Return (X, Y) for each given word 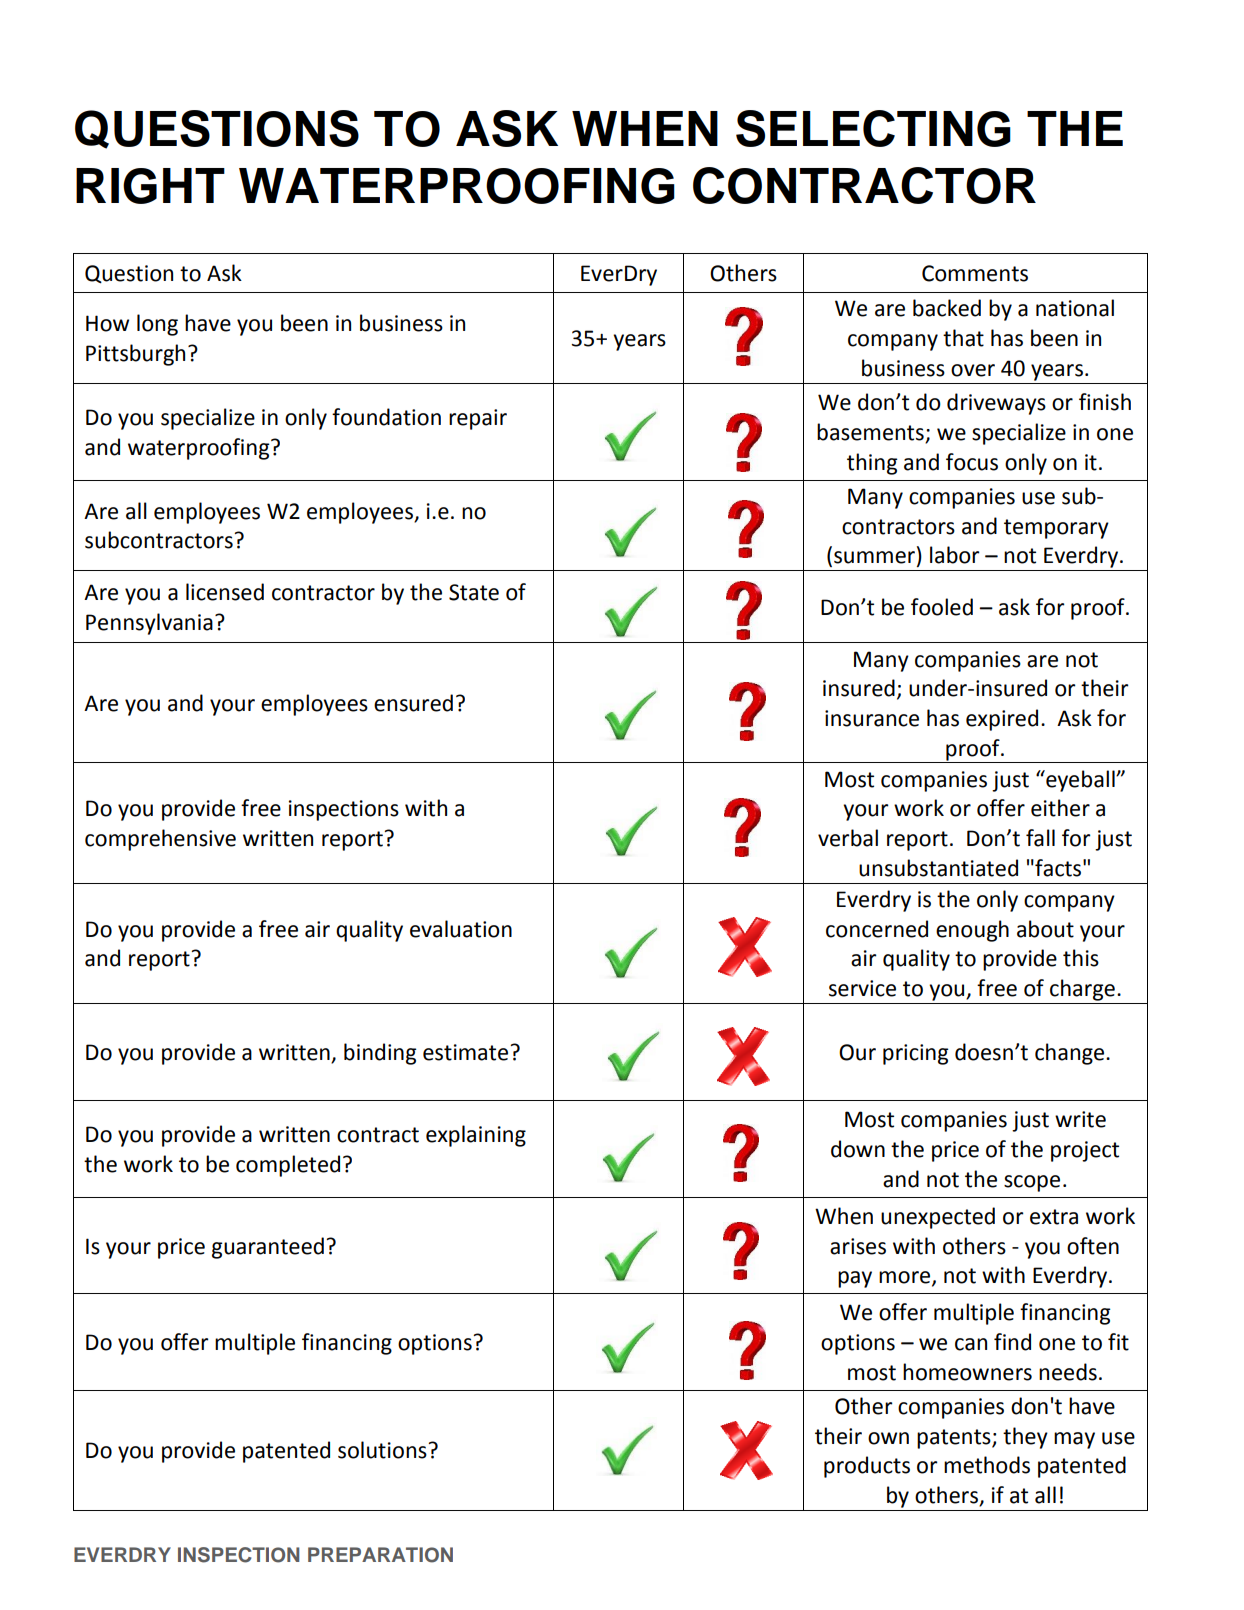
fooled (942, 607)
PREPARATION (380, 1555)
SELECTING (873, 128)
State (474, 592)
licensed (225, 592)
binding (380, 1054)
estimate (465, 1052)
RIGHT (150, 186)
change (1071, 1054)
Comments (975, 273)
